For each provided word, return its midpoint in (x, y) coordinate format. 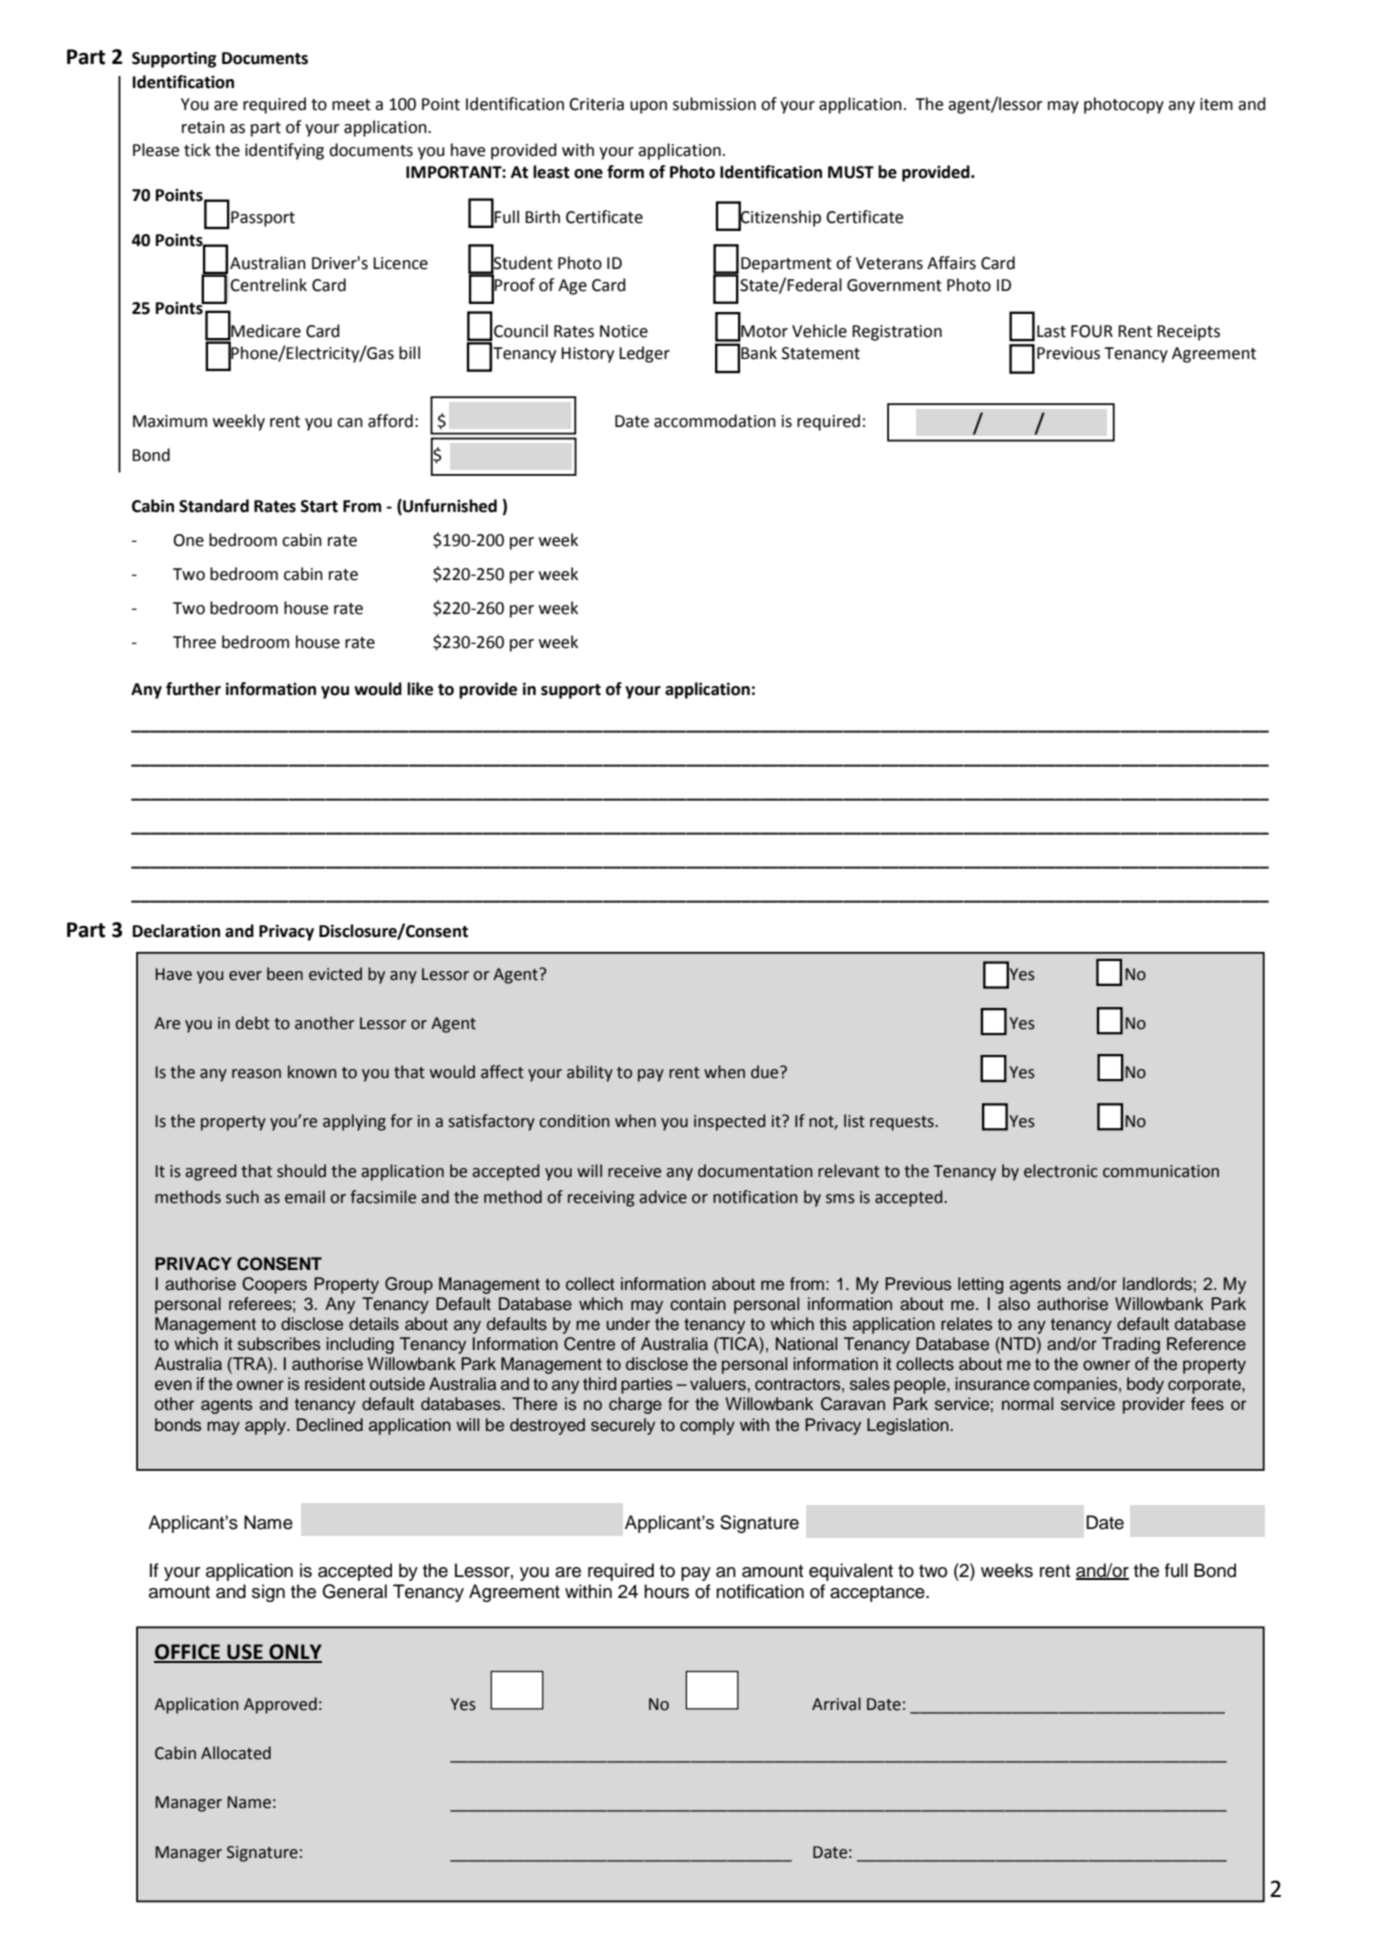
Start (319, 506)
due (766, 1072)
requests (903, 1123)
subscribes (279, 1344)
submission (714, 104)
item (1216, 104)
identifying (284, 151)
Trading (1131, 1345)
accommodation (715, 421)
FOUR (1092, 331)
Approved (280, 1705)
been (285, 974)
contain (698, 1304)
